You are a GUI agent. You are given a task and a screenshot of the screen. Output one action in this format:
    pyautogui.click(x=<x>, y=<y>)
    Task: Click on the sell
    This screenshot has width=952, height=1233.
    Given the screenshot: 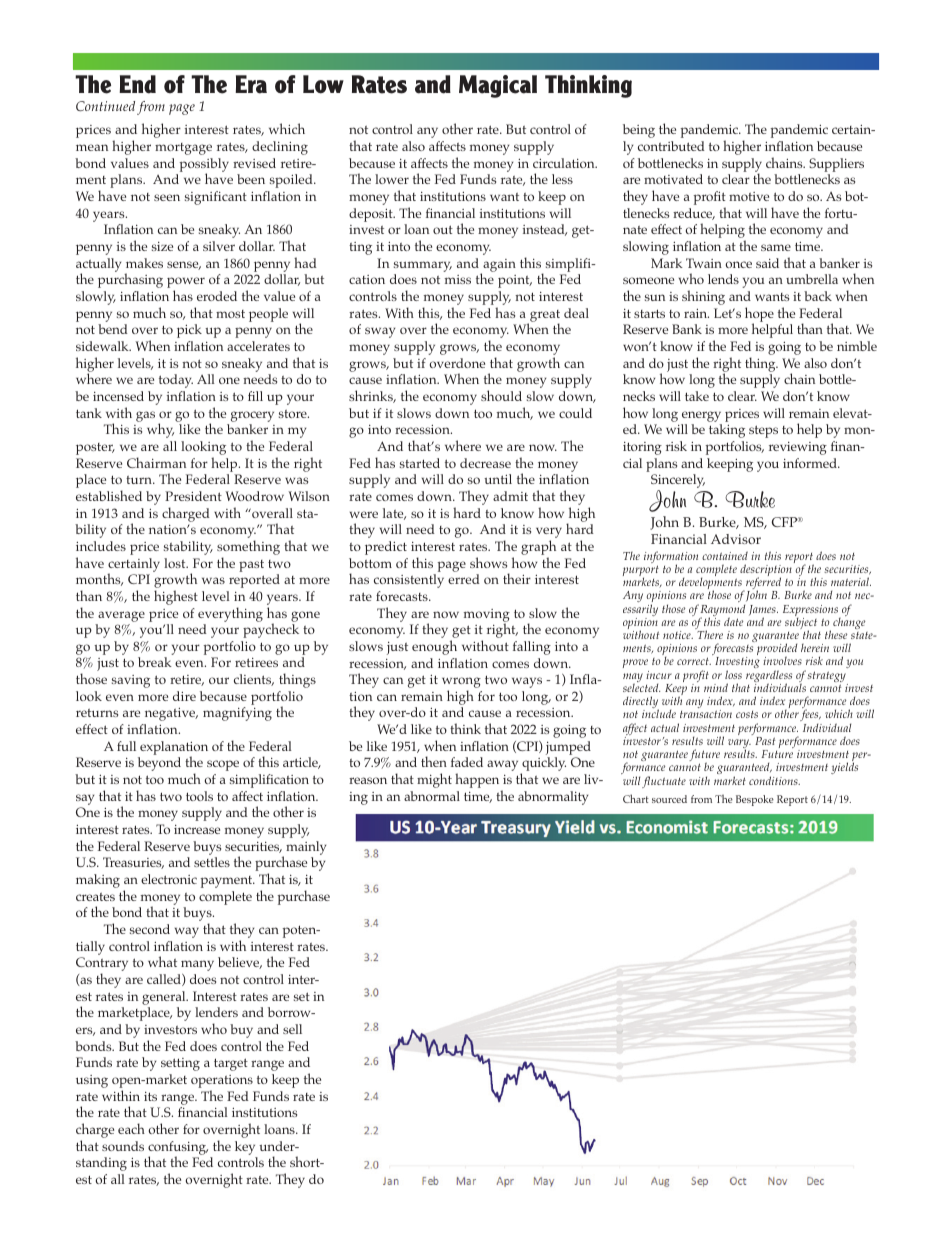 What is the action you would take?
    pyautogui.click(x=292, y=1029)
